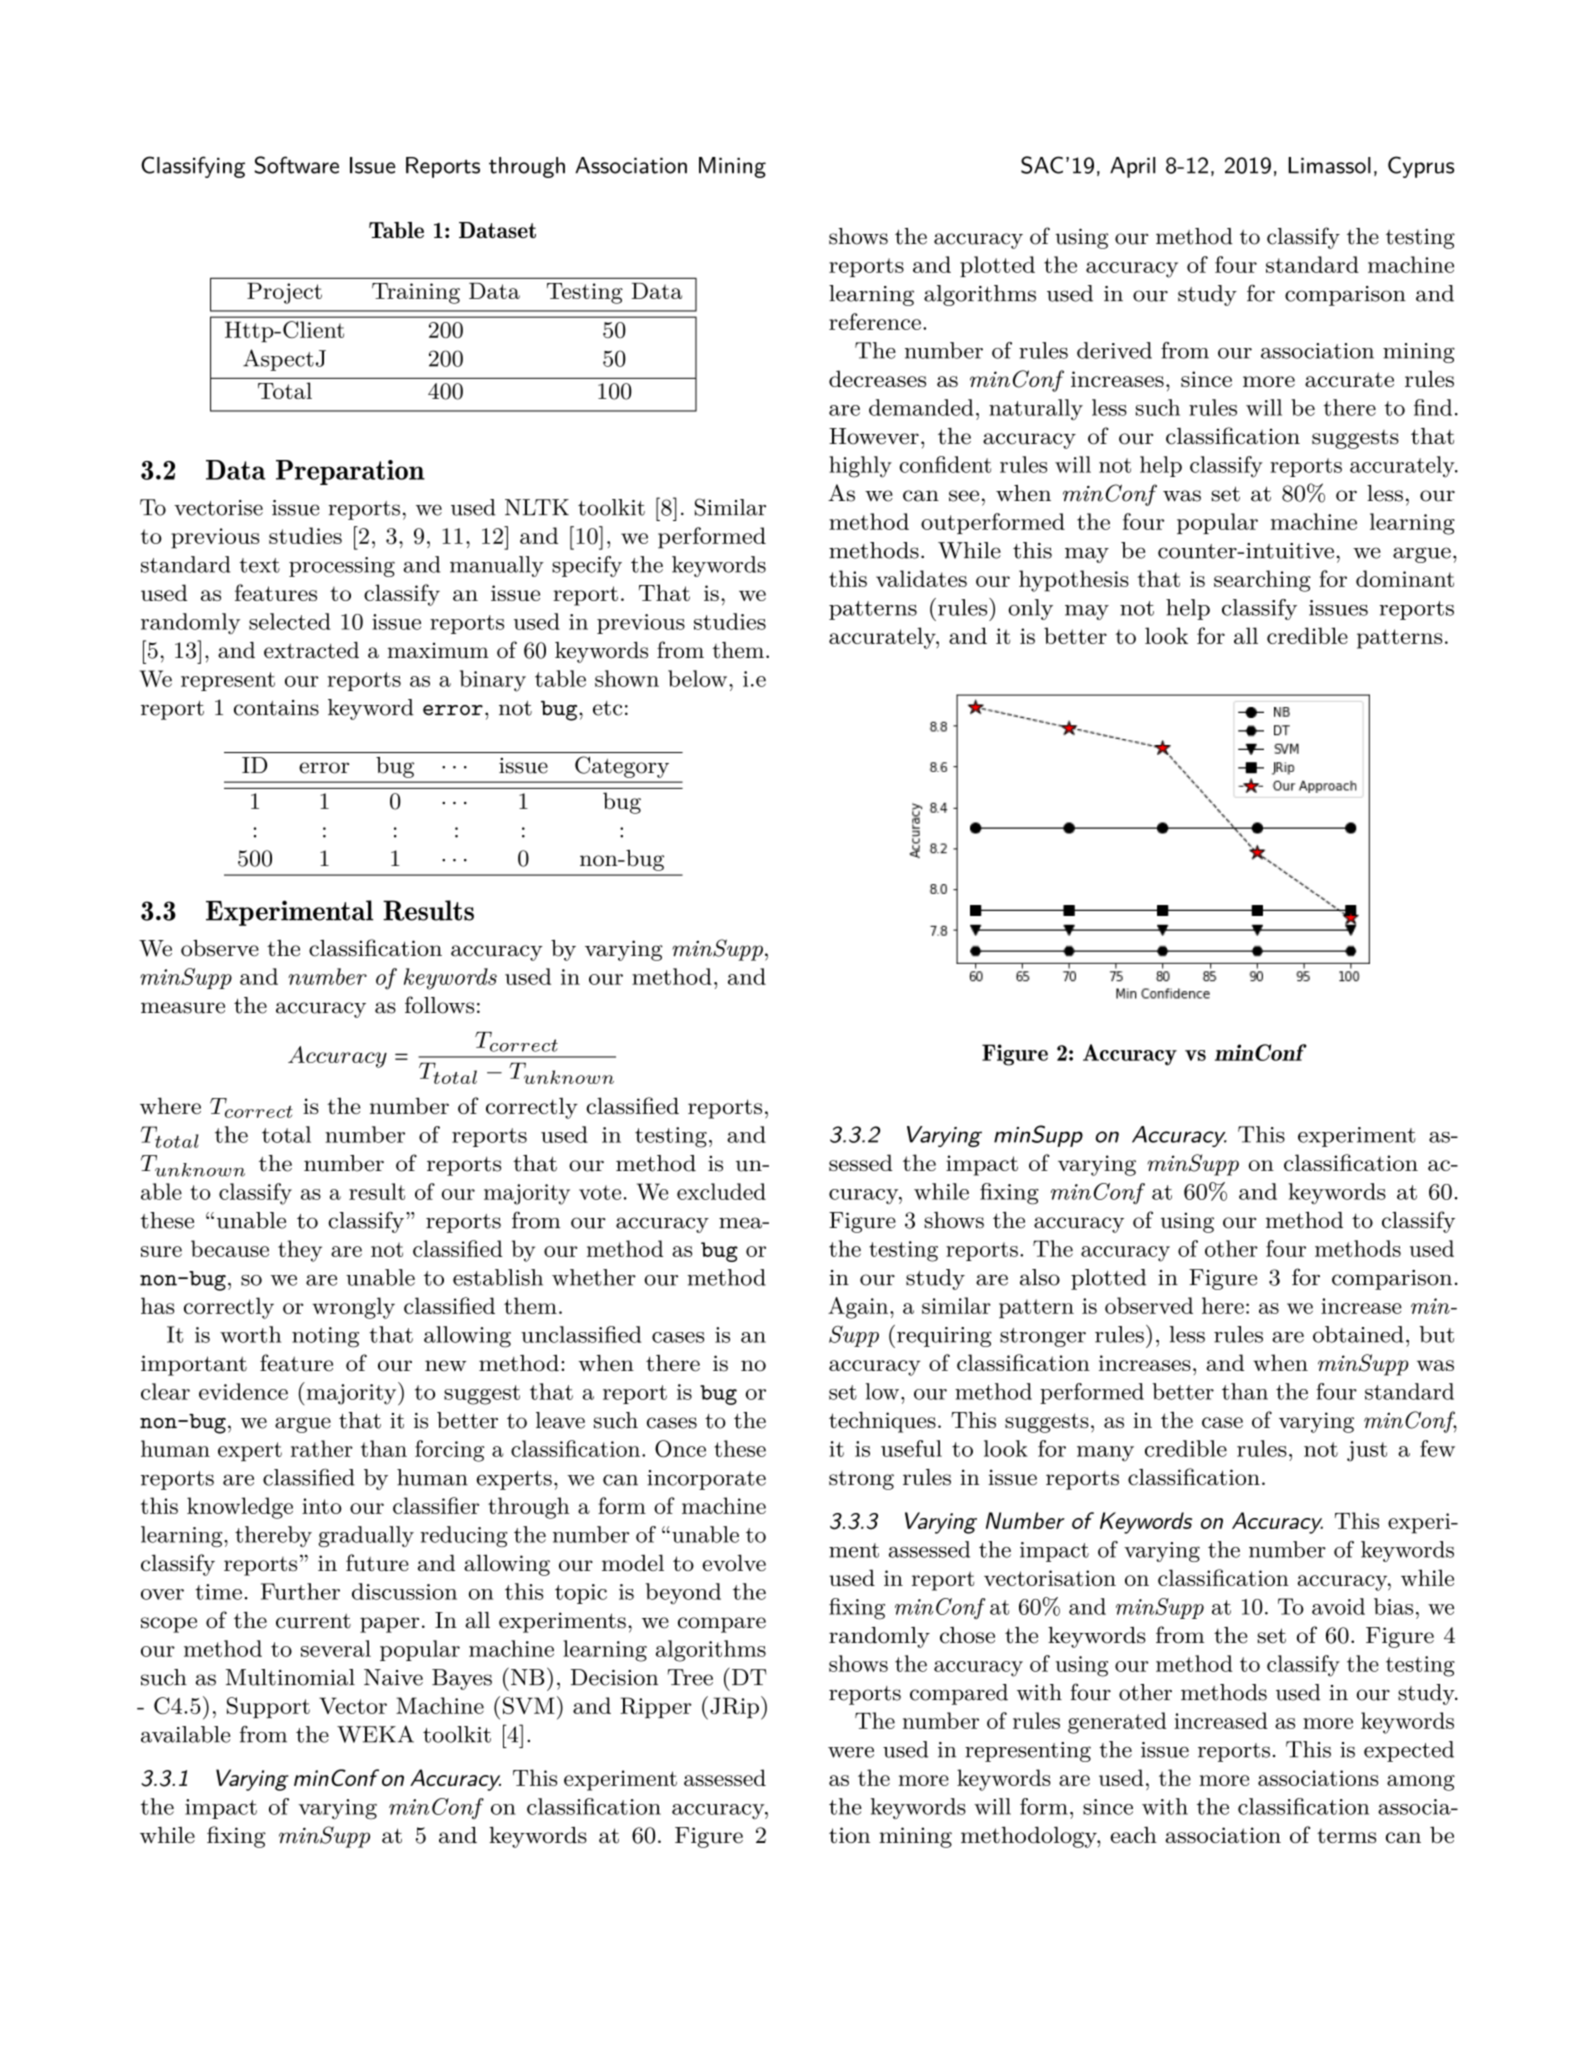  What do you see at coordinates (875, 321) in the screenshot?
I see `reference` at bounding box center [875, 321].
